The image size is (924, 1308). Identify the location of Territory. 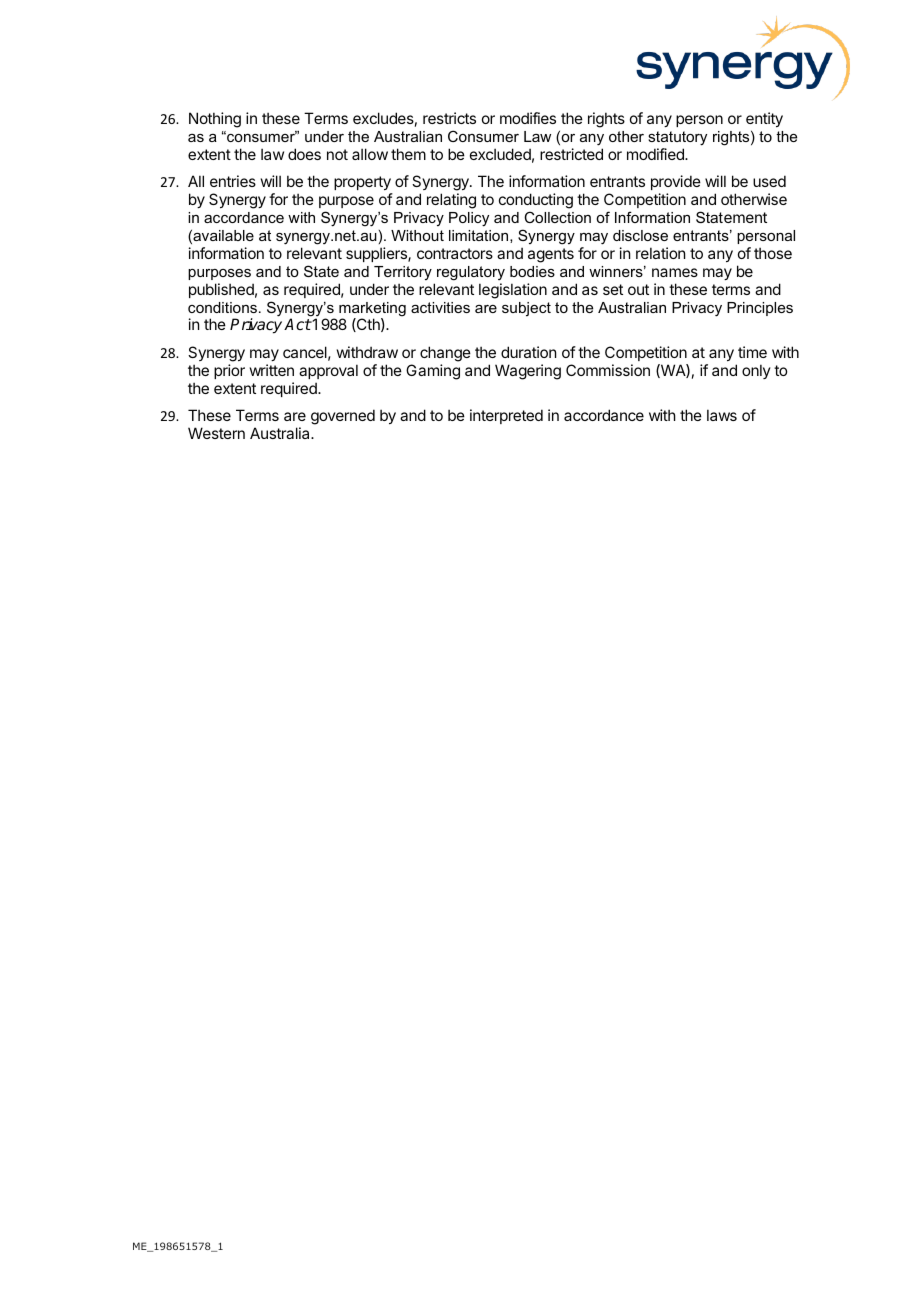
(403, 273).
